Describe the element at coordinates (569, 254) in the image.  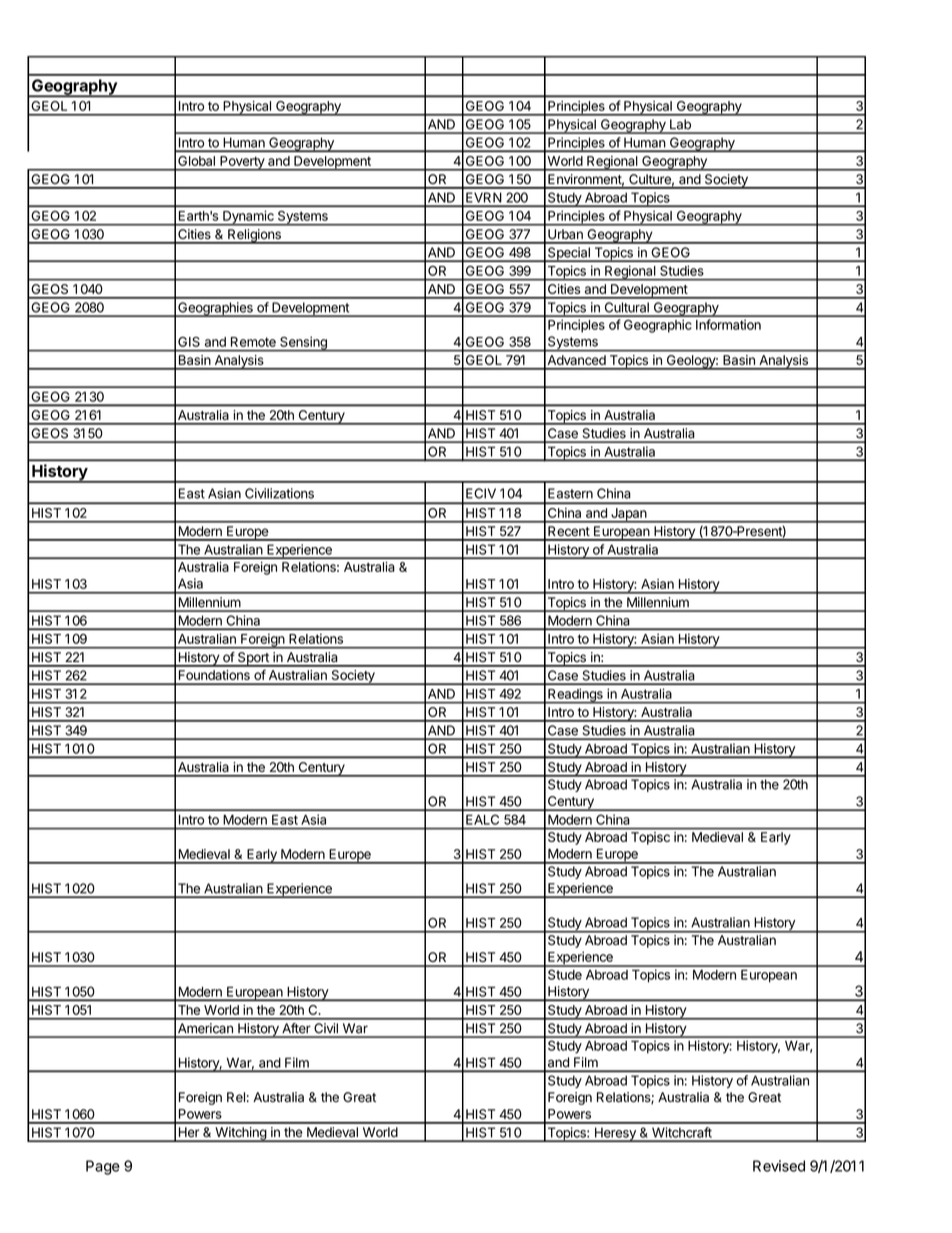
I see `Special` at that location.
